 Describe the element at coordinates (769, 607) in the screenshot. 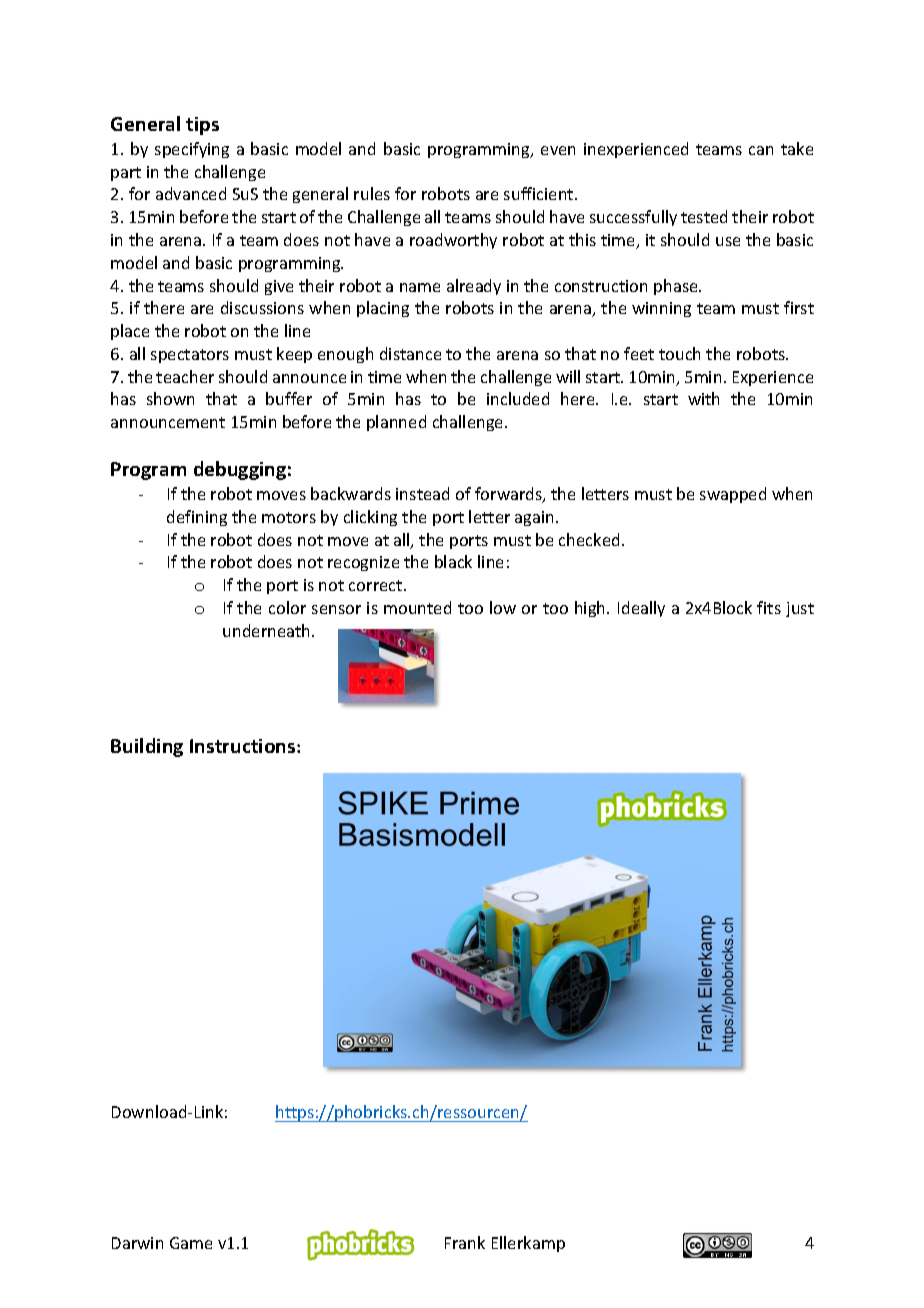

I see `fits` at that location.
